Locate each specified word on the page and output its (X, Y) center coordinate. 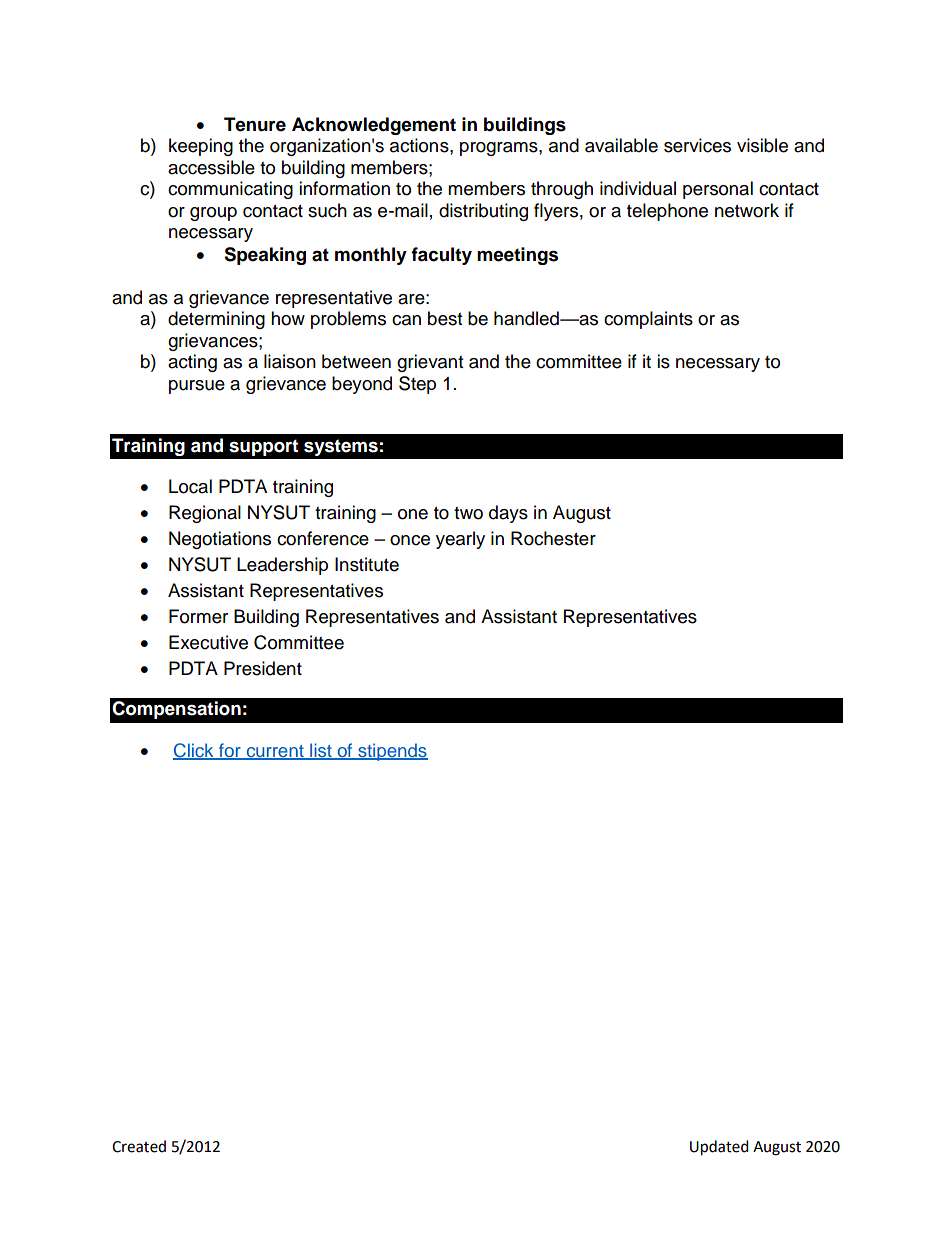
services (697, 145)
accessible (211, 167)
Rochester (553, 538)
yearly (460, 540)
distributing (483, 212)
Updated (719, 1148)
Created (139, 1146)
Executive (208, 642)
